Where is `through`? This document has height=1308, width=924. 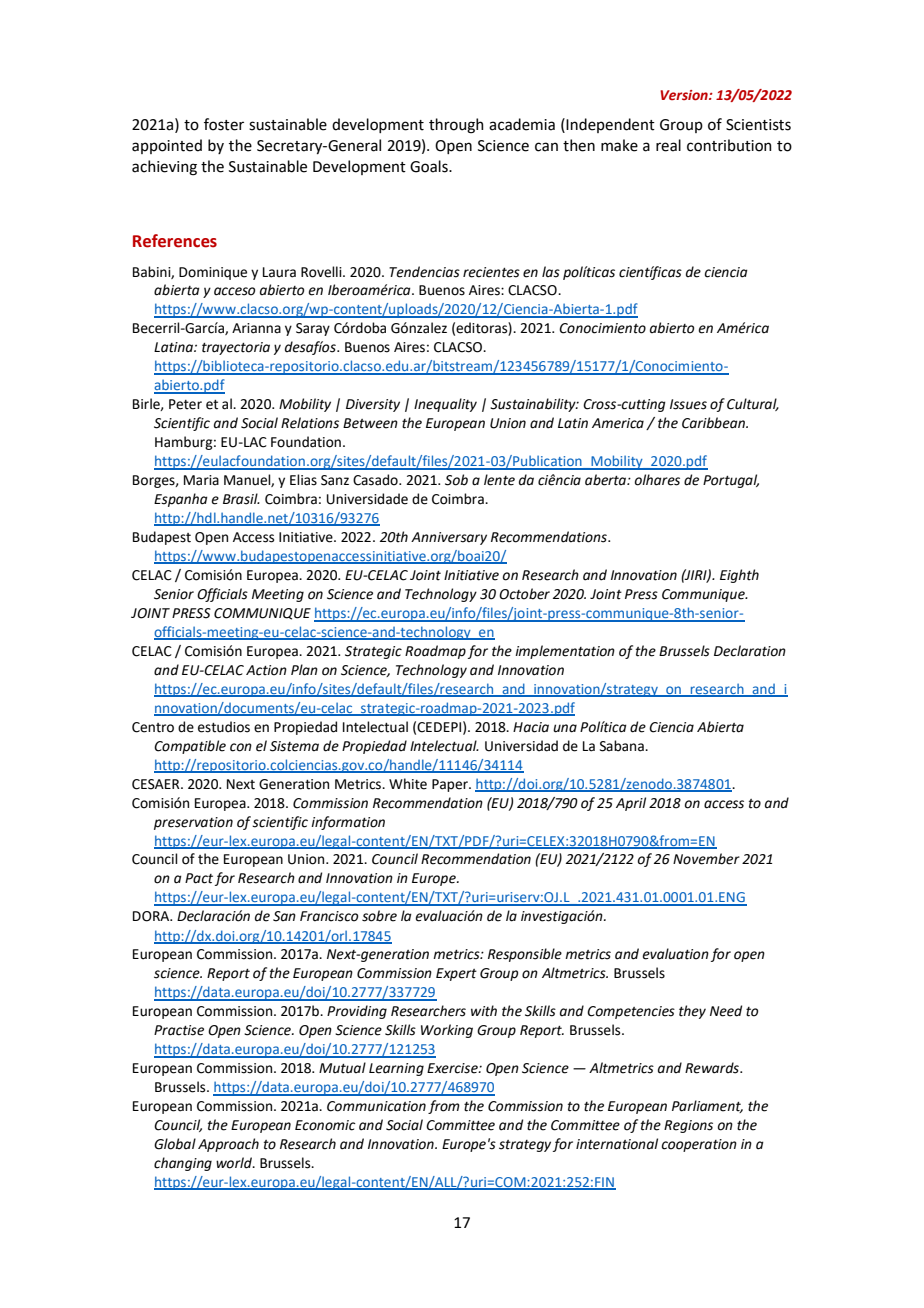
through is located at coordinates (456, 126).
